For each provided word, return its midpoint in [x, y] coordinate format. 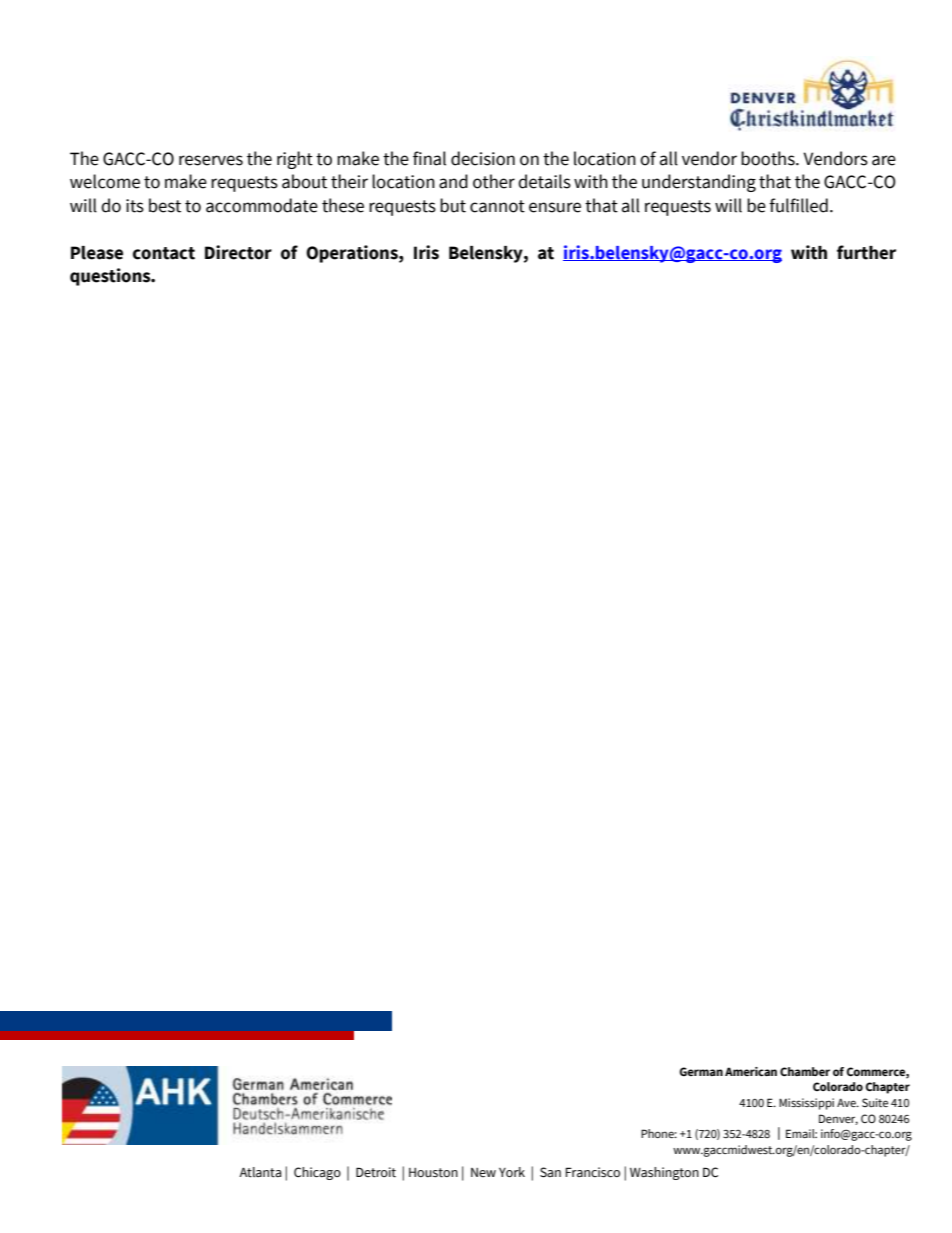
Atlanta [260, 1172]
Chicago [317, 1173]
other [494, 181]
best [165, 205]
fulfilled [798, 205]
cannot [497, 206]
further [866, 252]
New [483, 1172]
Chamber [805, 1072]
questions [111, 277]
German [701, 1071]
